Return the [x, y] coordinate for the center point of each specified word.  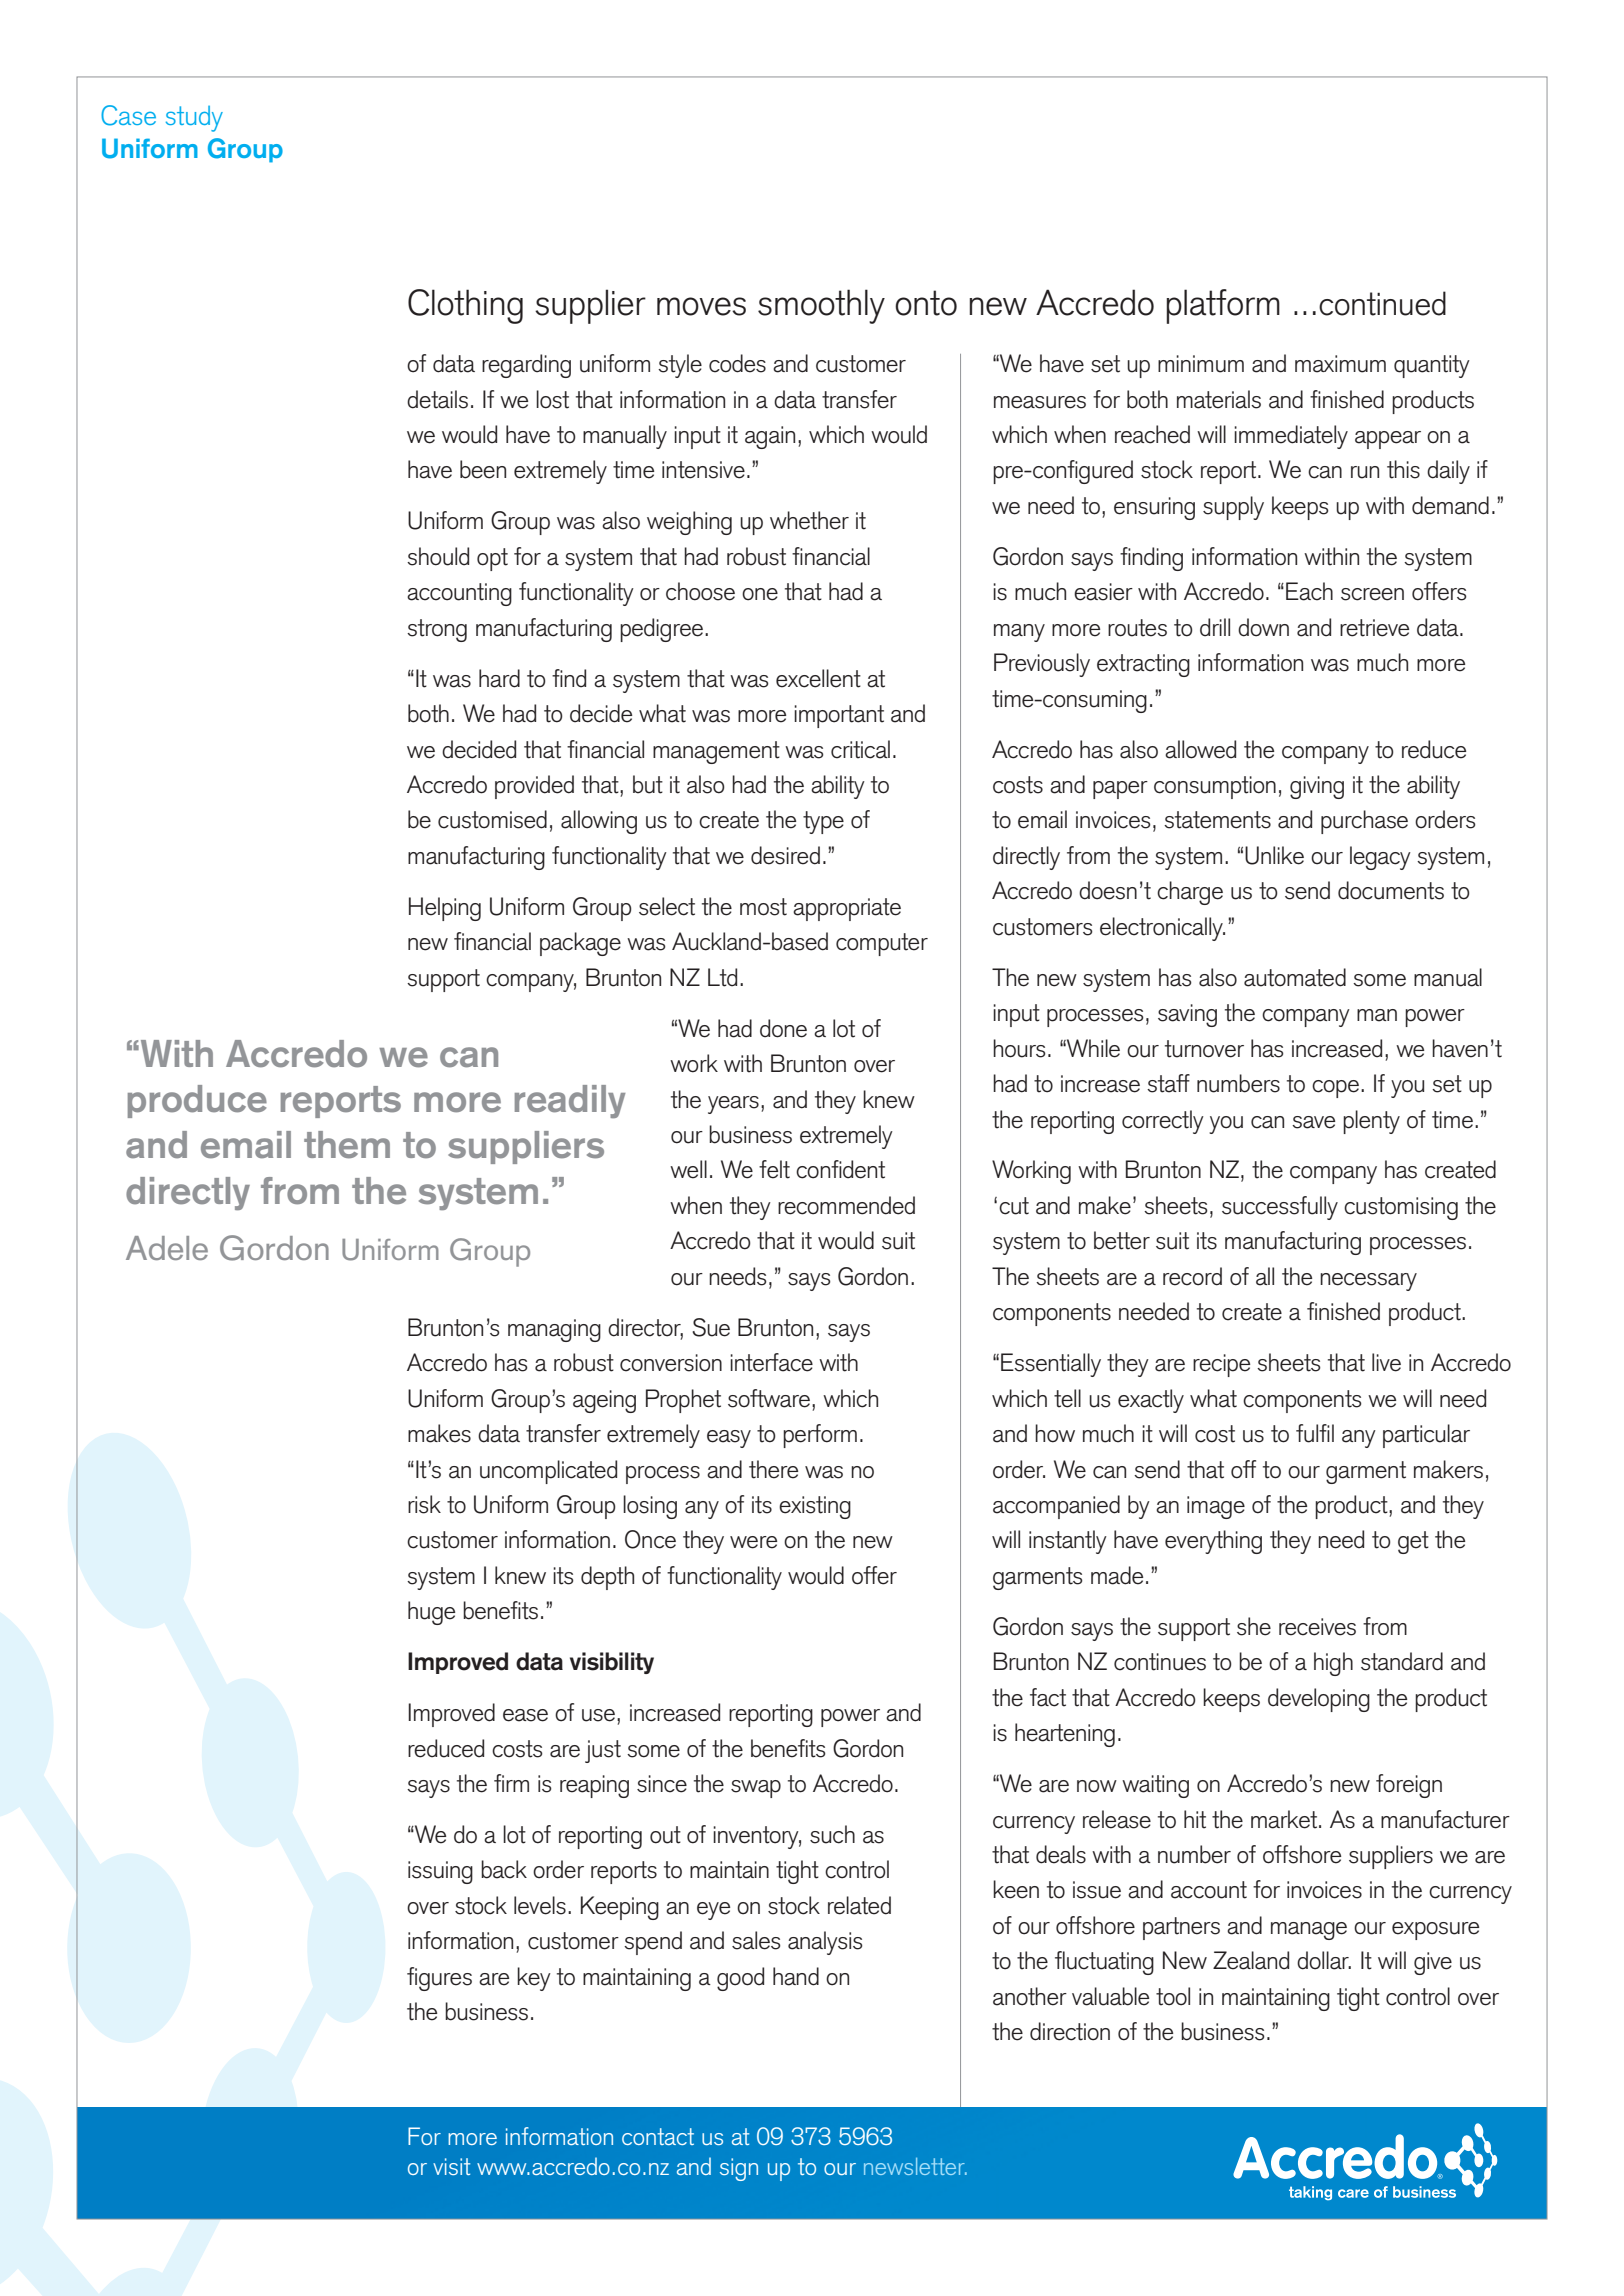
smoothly [821, 306]
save [1313, 1122]
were [753, 1542]
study [194, 119]
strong [437, 630]
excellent [818, 678]
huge [431, 1613]
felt [774, 1169]
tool [1173, 1996]
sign [739, 2169]
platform [1223, 306]
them [347, 1145]
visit [451, 2166]
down [1263, 627]
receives [1317, 1627]
